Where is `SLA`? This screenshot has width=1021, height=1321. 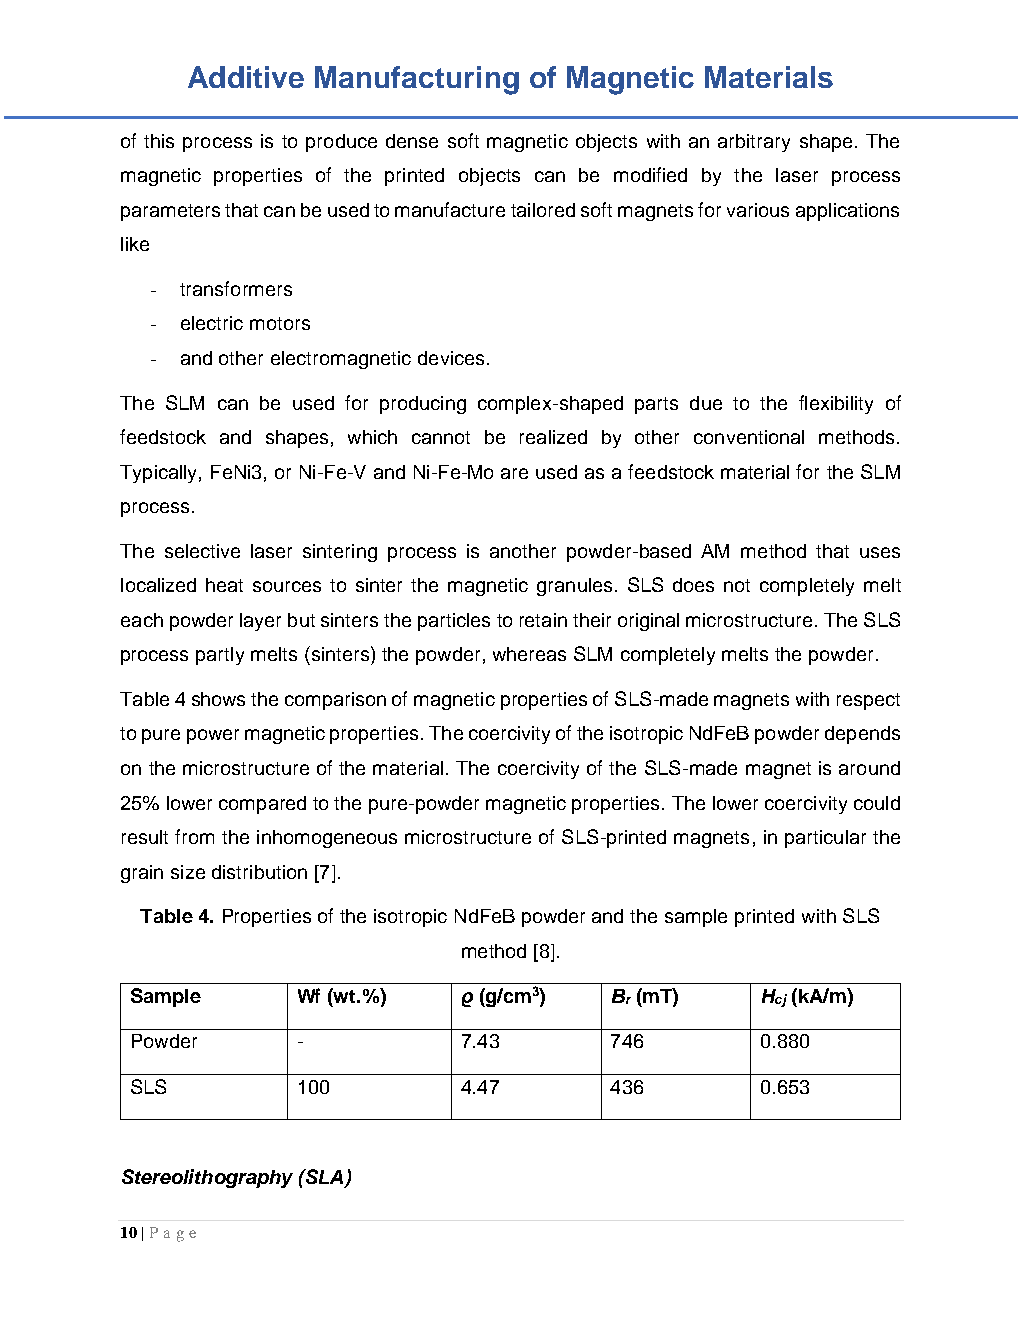 SLA is located at coordinates (324, 1178).
